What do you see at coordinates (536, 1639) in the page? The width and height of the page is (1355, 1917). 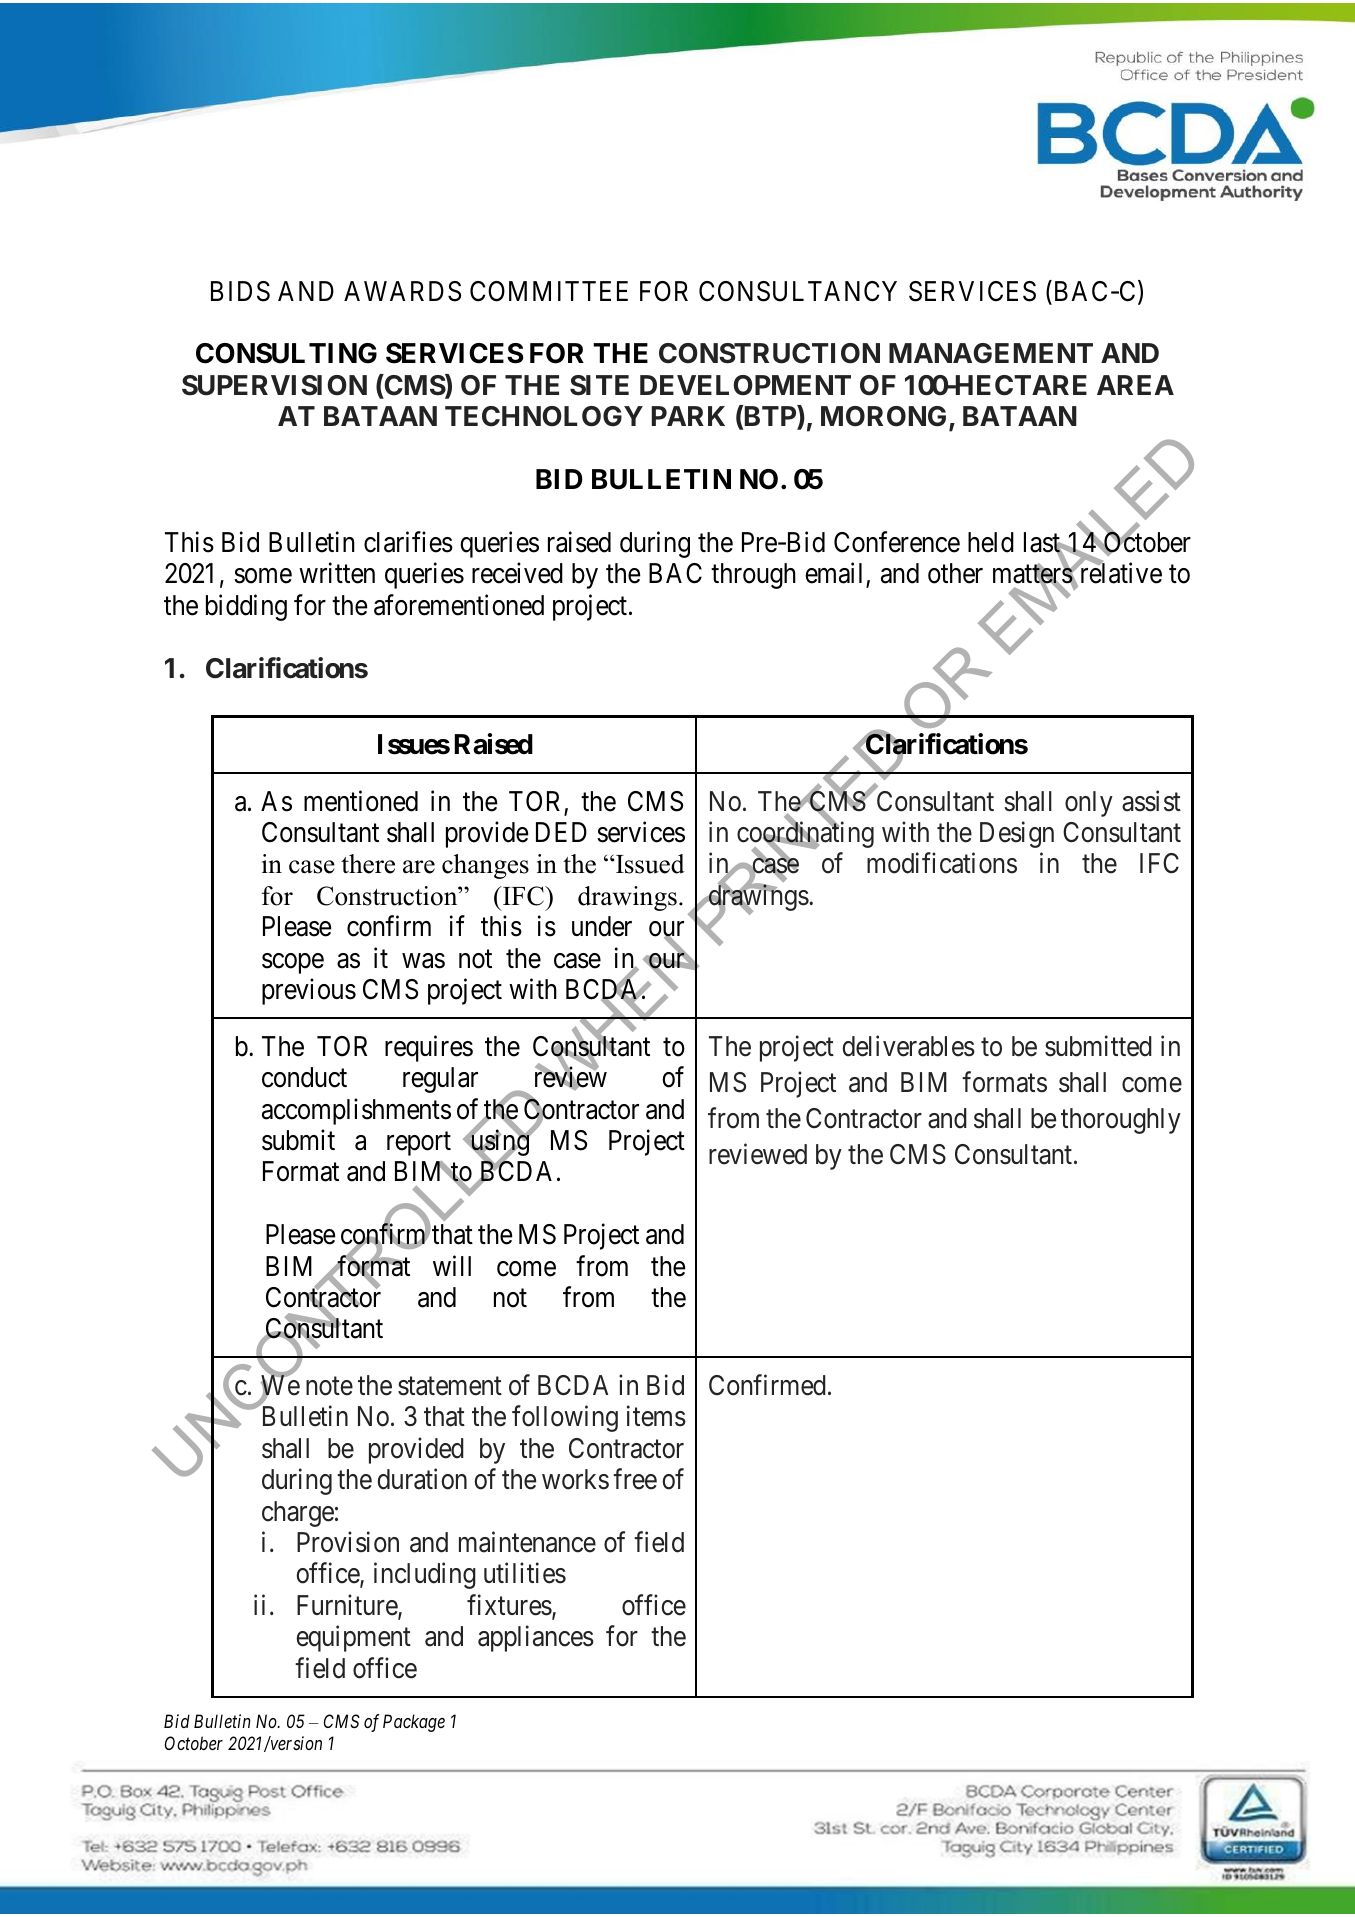 I see `appliances` at bounding box center [536, 1639].
